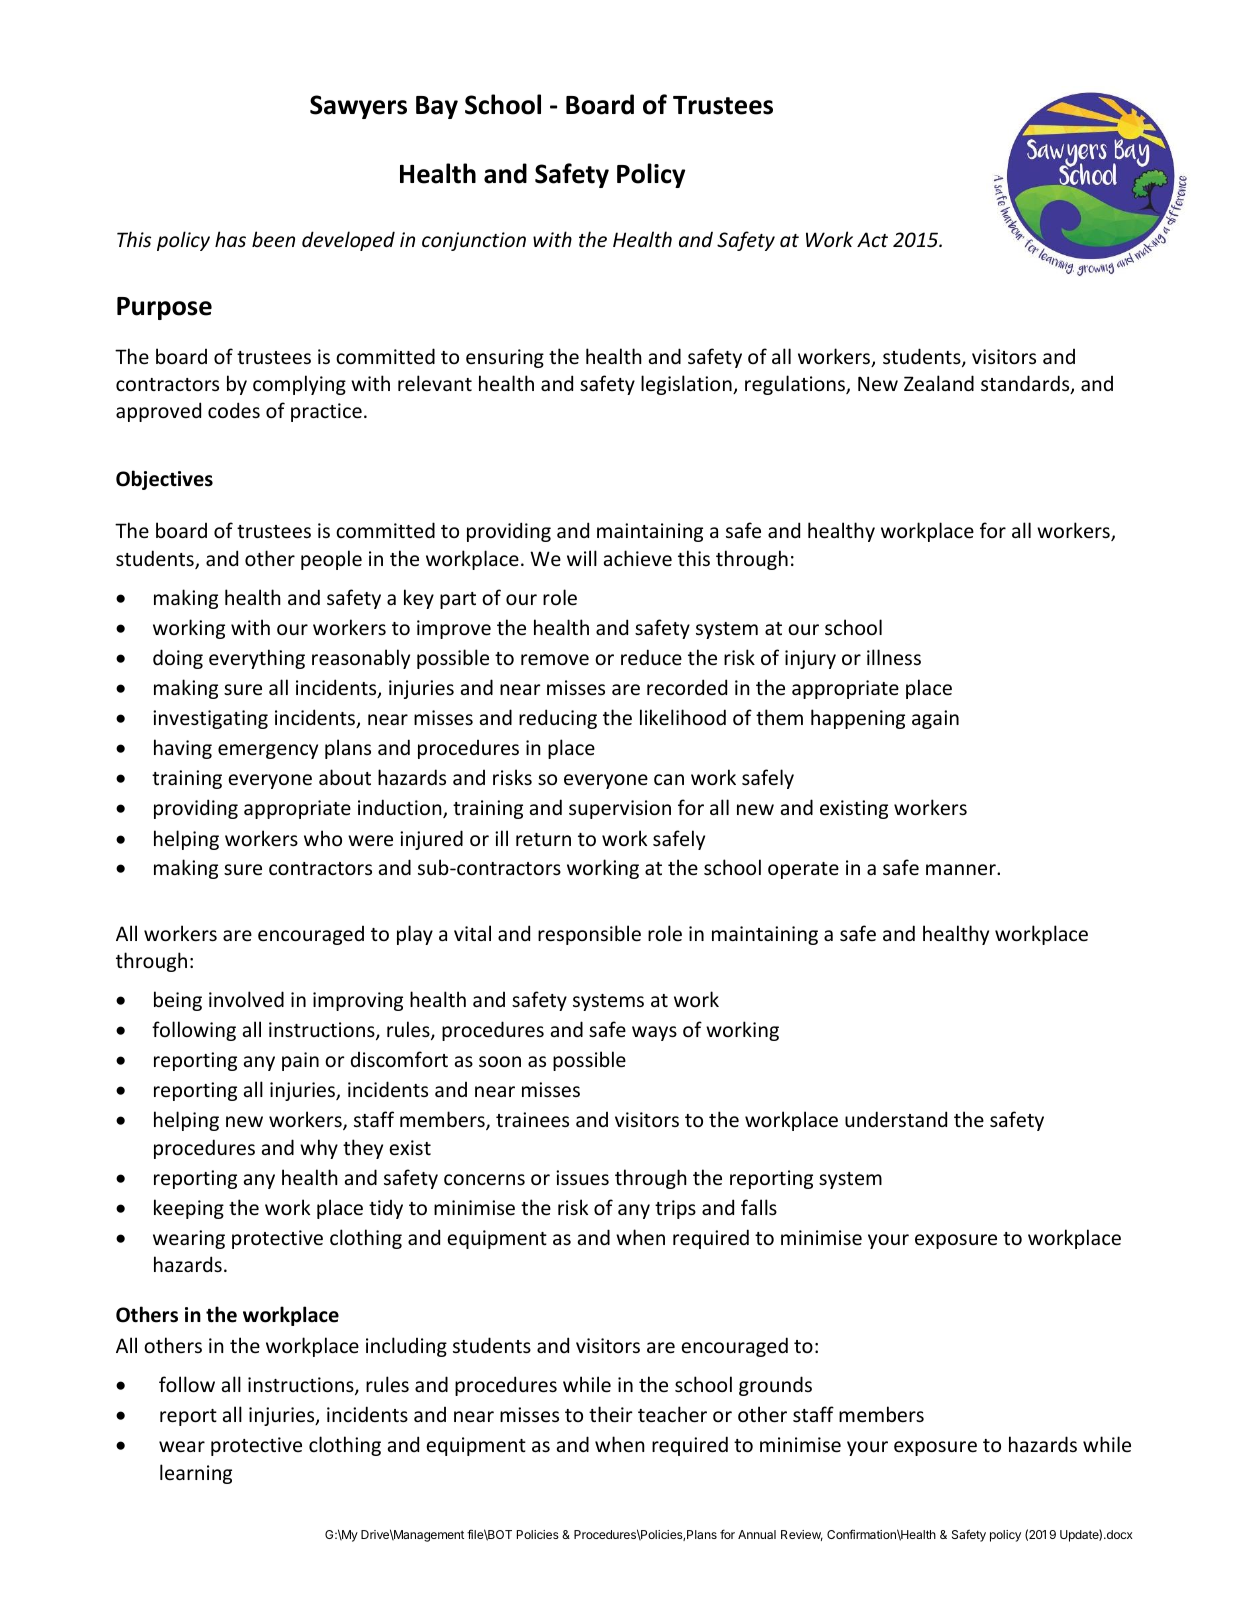 The width and height of the image is (1248, 1615). Describe the element at coordinates (611, 1414) in the image. I see `their` at that location.
